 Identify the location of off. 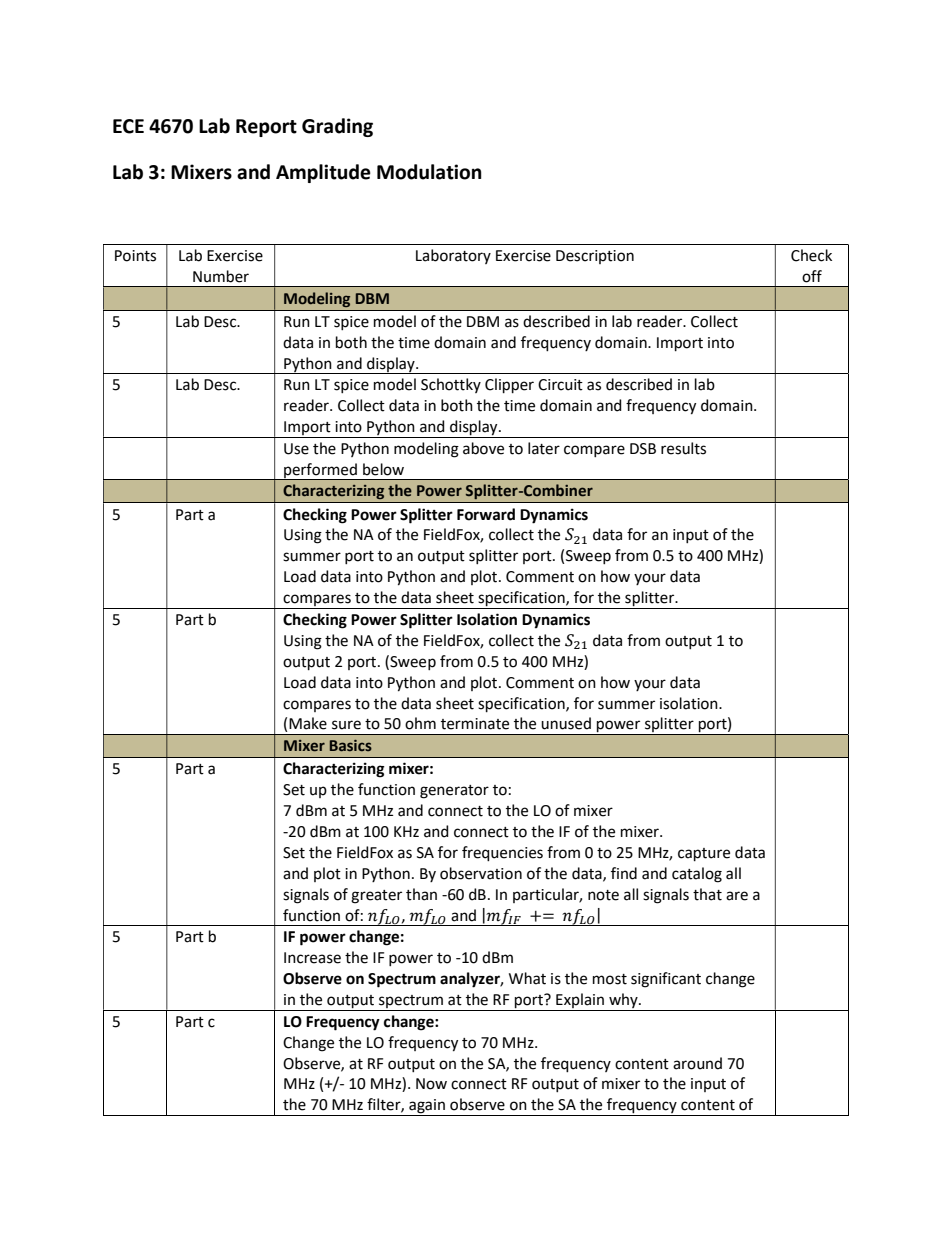
(812, 276).
